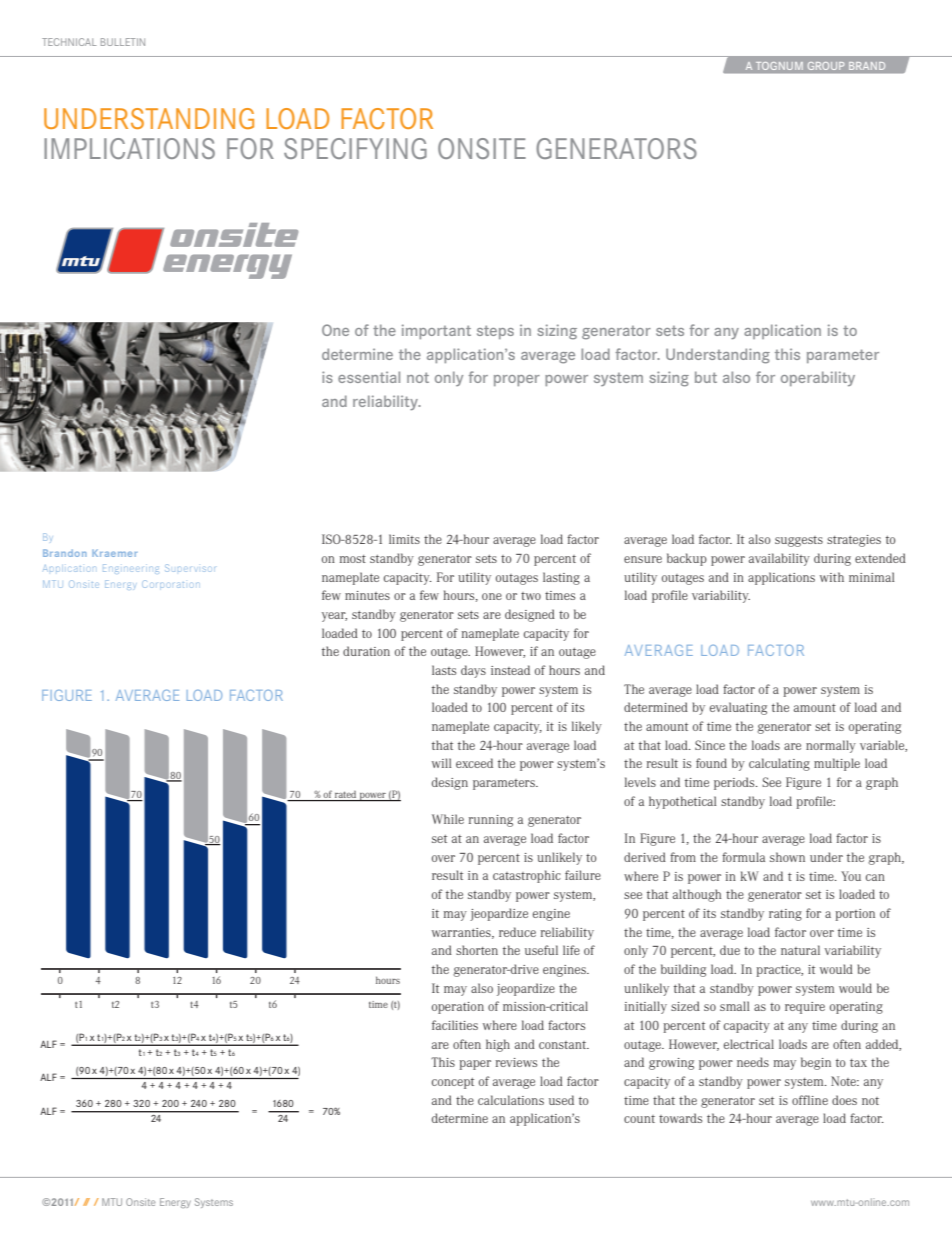  What do you see at coordinates (453, 1083) in the page?
I see `concept` at bounding box center [453, 1083].
